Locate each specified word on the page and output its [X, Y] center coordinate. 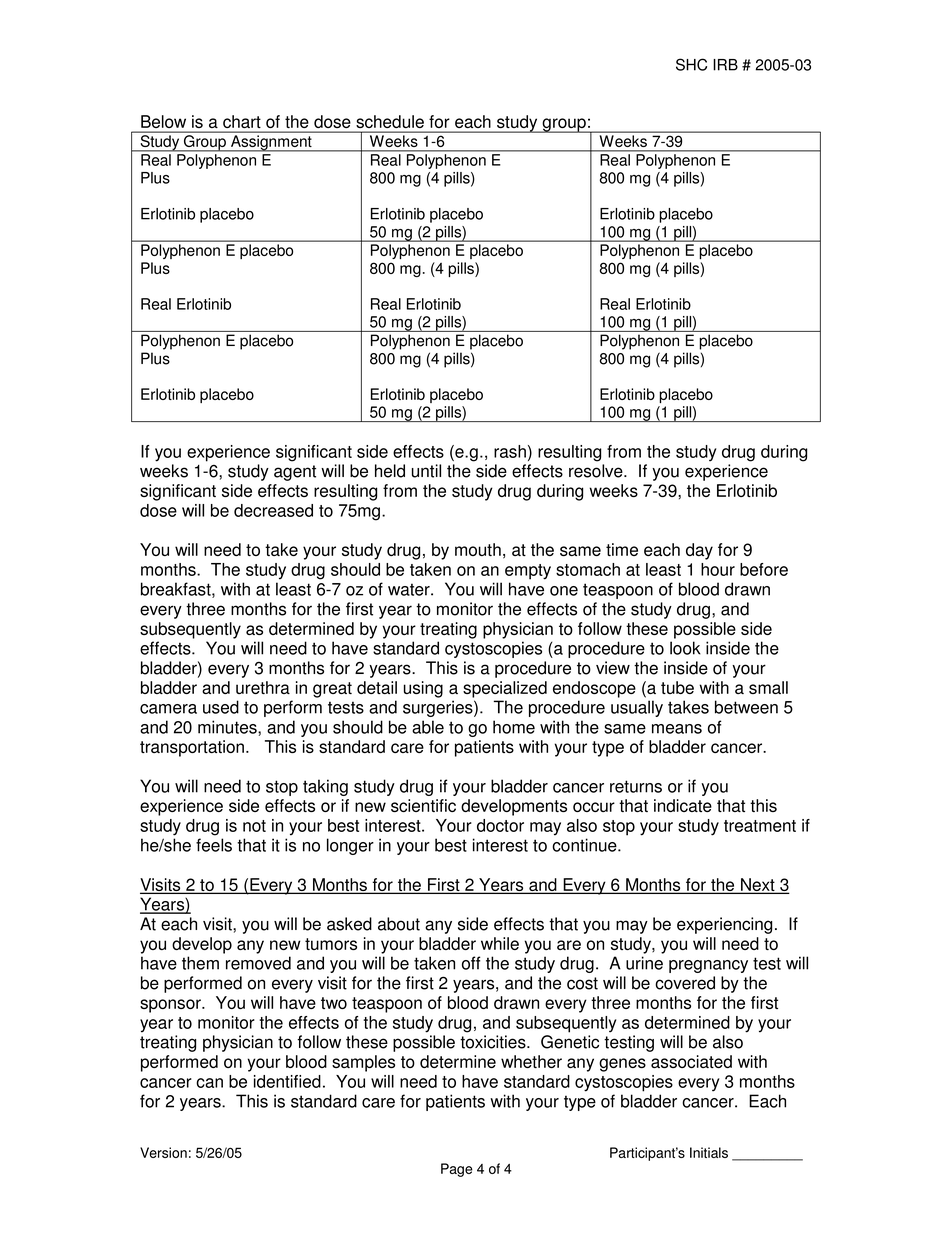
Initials [709, 1152]
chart [241, 121]
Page [457, 1170]
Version [163, 1152]
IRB [725, 65]
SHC [691, 64]
